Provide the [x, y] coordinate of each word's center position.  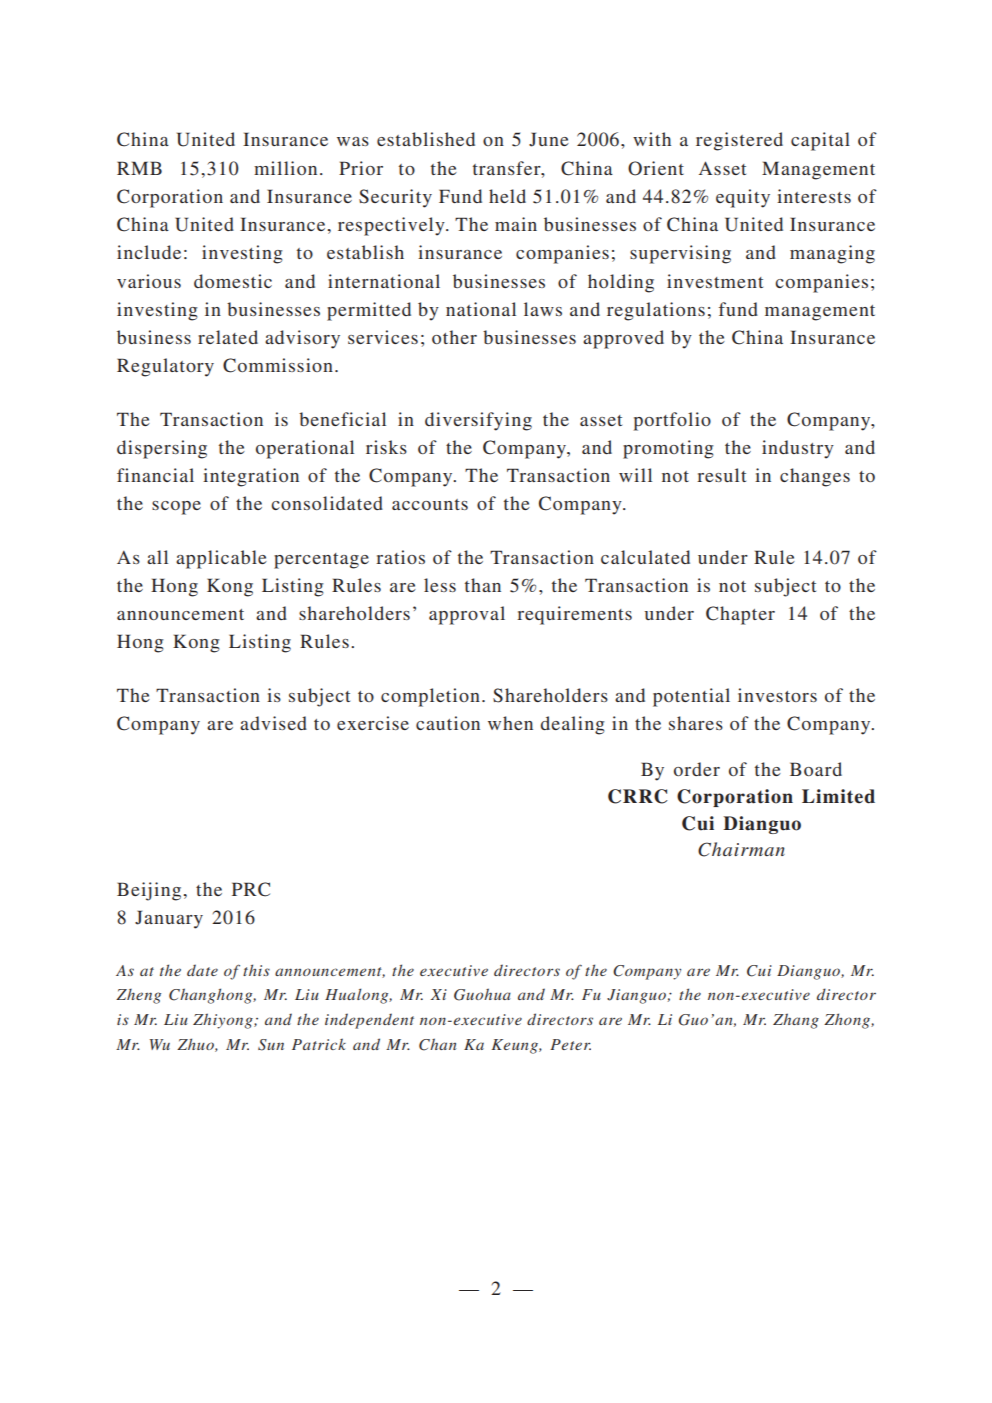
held [507, 196]
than [483, 585]
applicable [221, 559]
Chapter [740, 615]
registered [739, 141]
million [285, 168]
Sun [271, 1045]
